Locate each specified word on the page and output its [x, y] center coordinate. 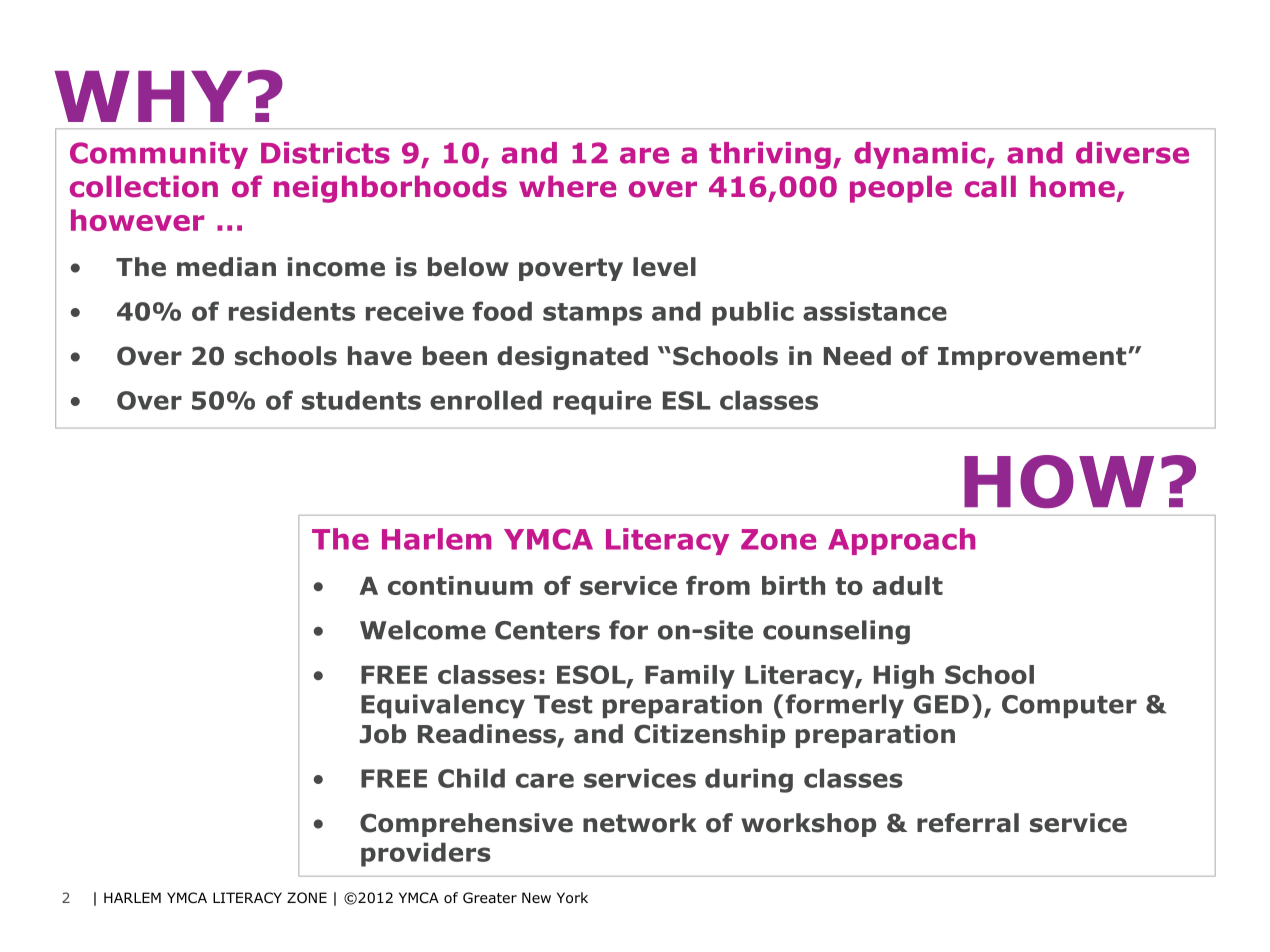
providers [426, 854]
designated [572, 358]
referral [968, 823]
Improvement [1033, 358]
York [572, 898]
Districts [325, 153]
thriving [770, 155]
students [361, 400]
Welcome [423, 630]
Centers [547, 630]
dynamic [921, 155]
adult [908, 585]
